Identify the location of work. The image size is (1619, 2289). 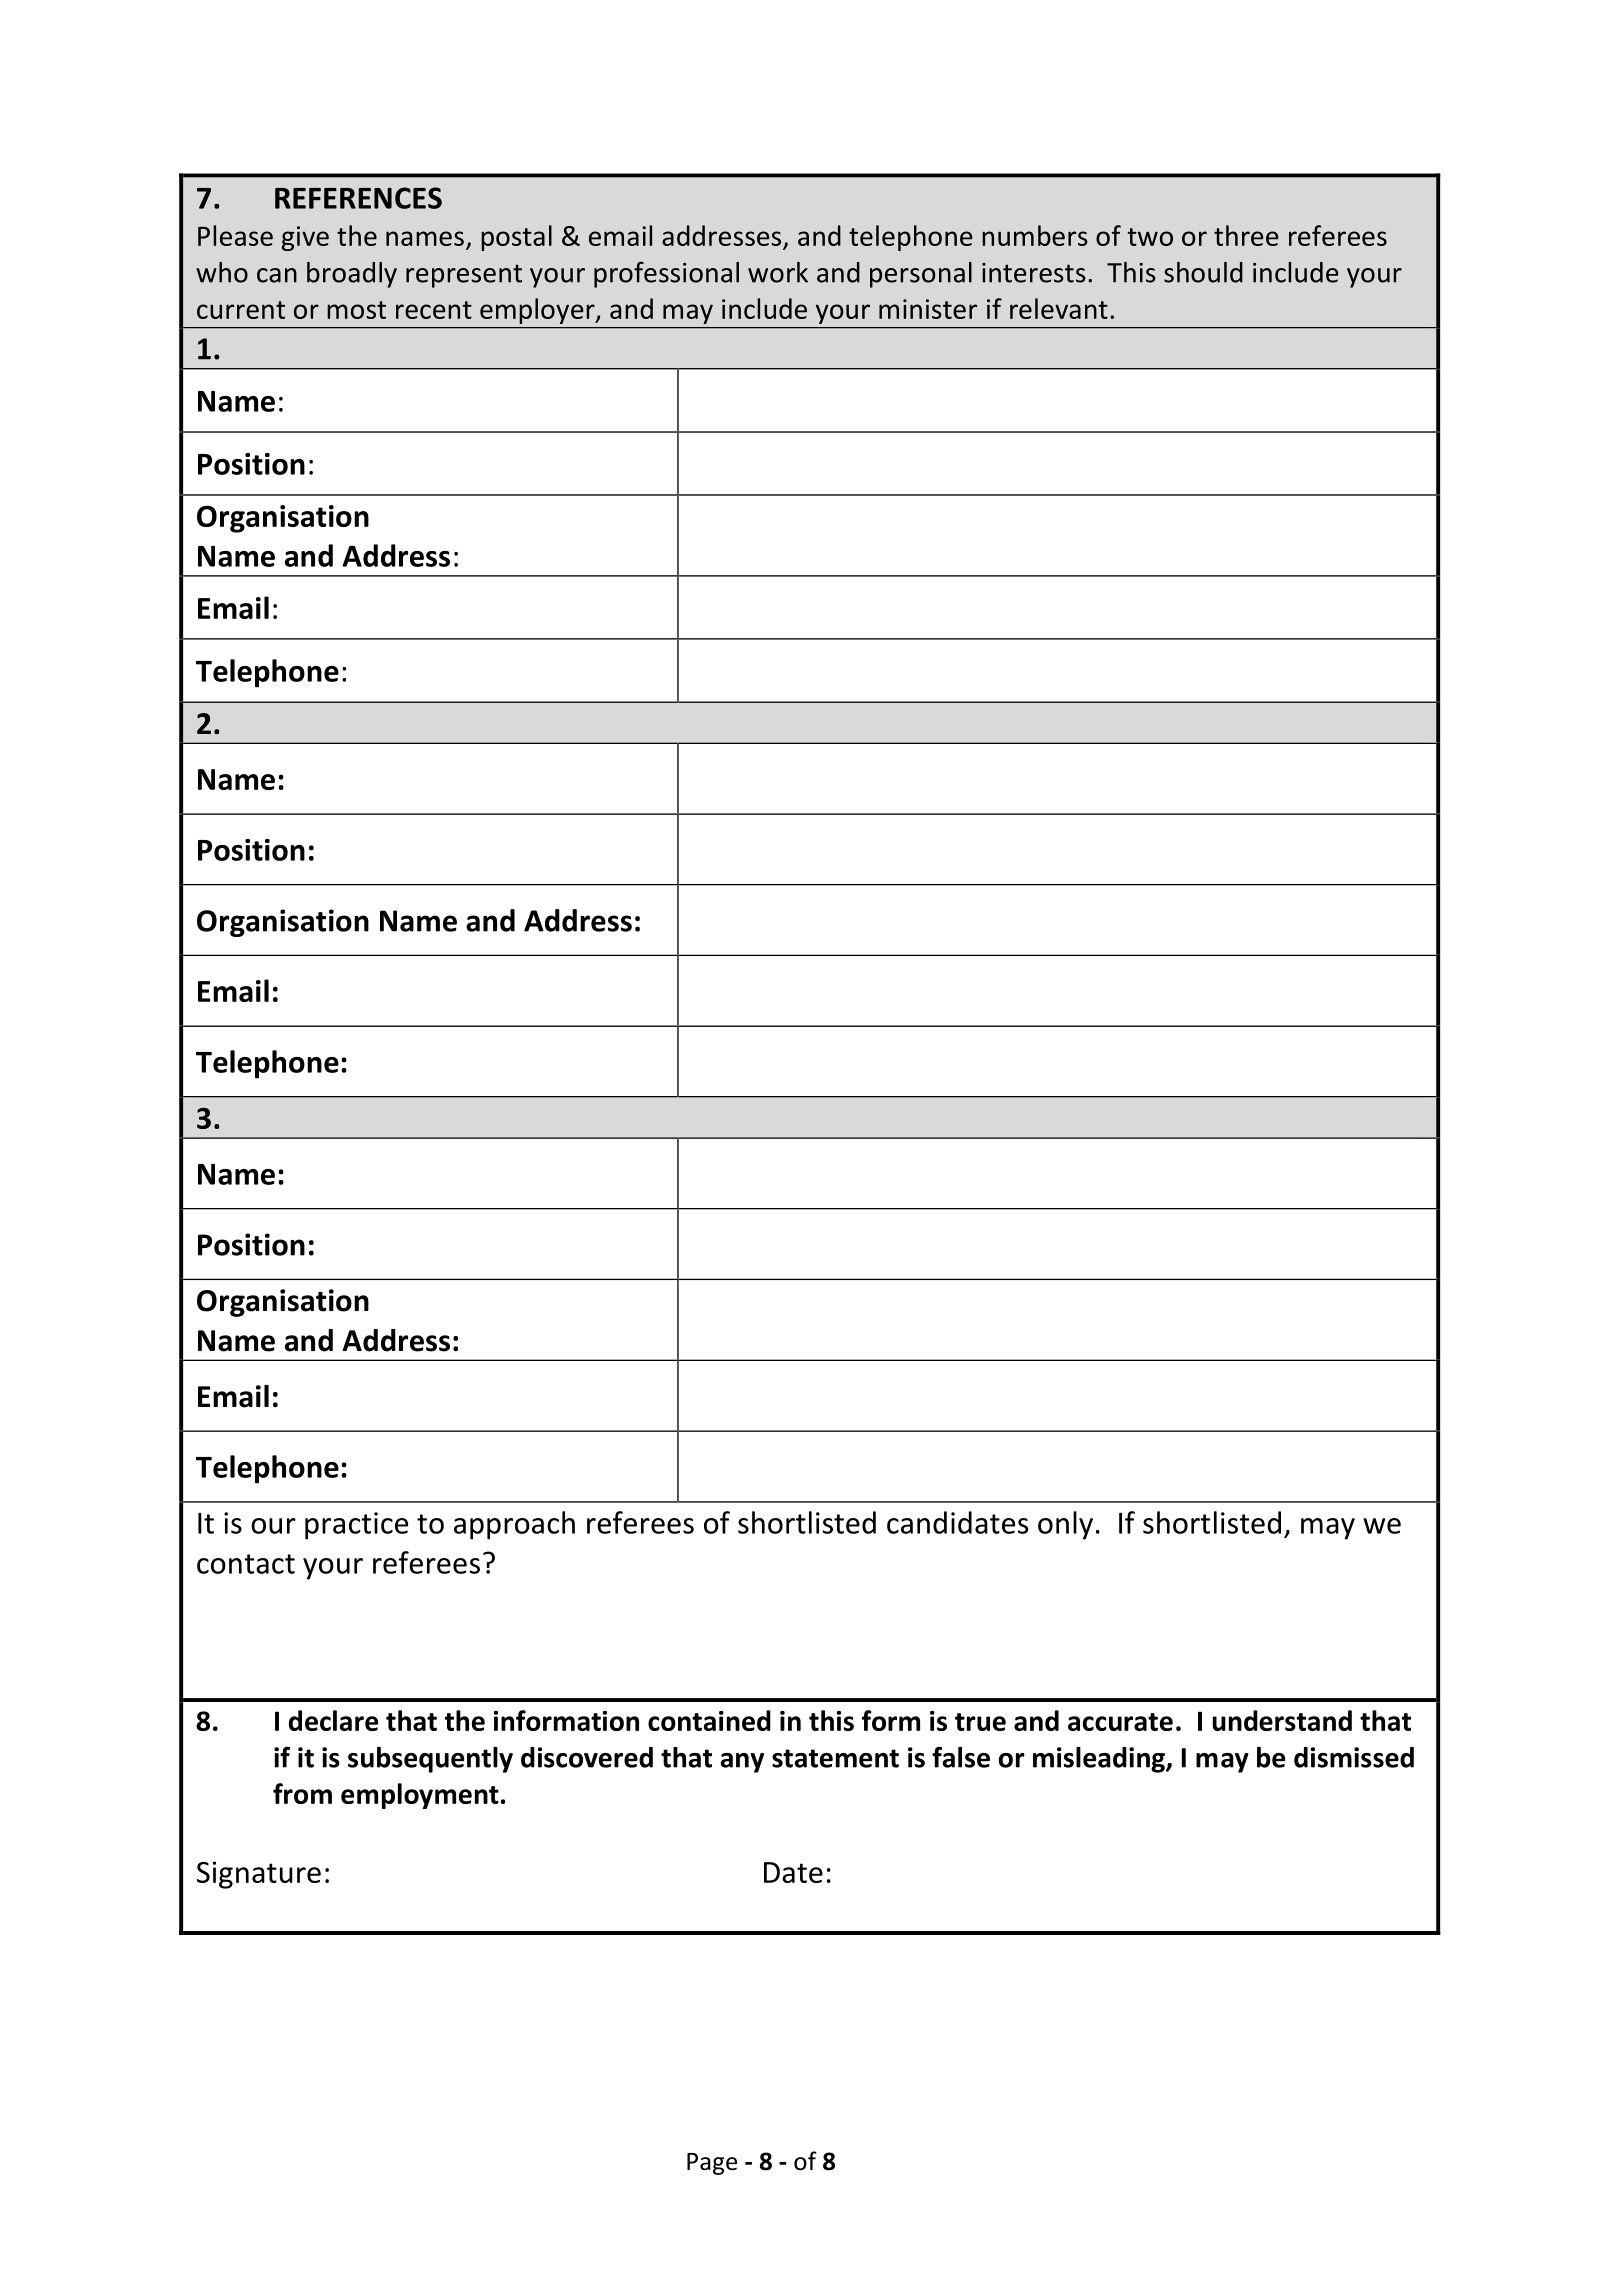
(778, 272).
